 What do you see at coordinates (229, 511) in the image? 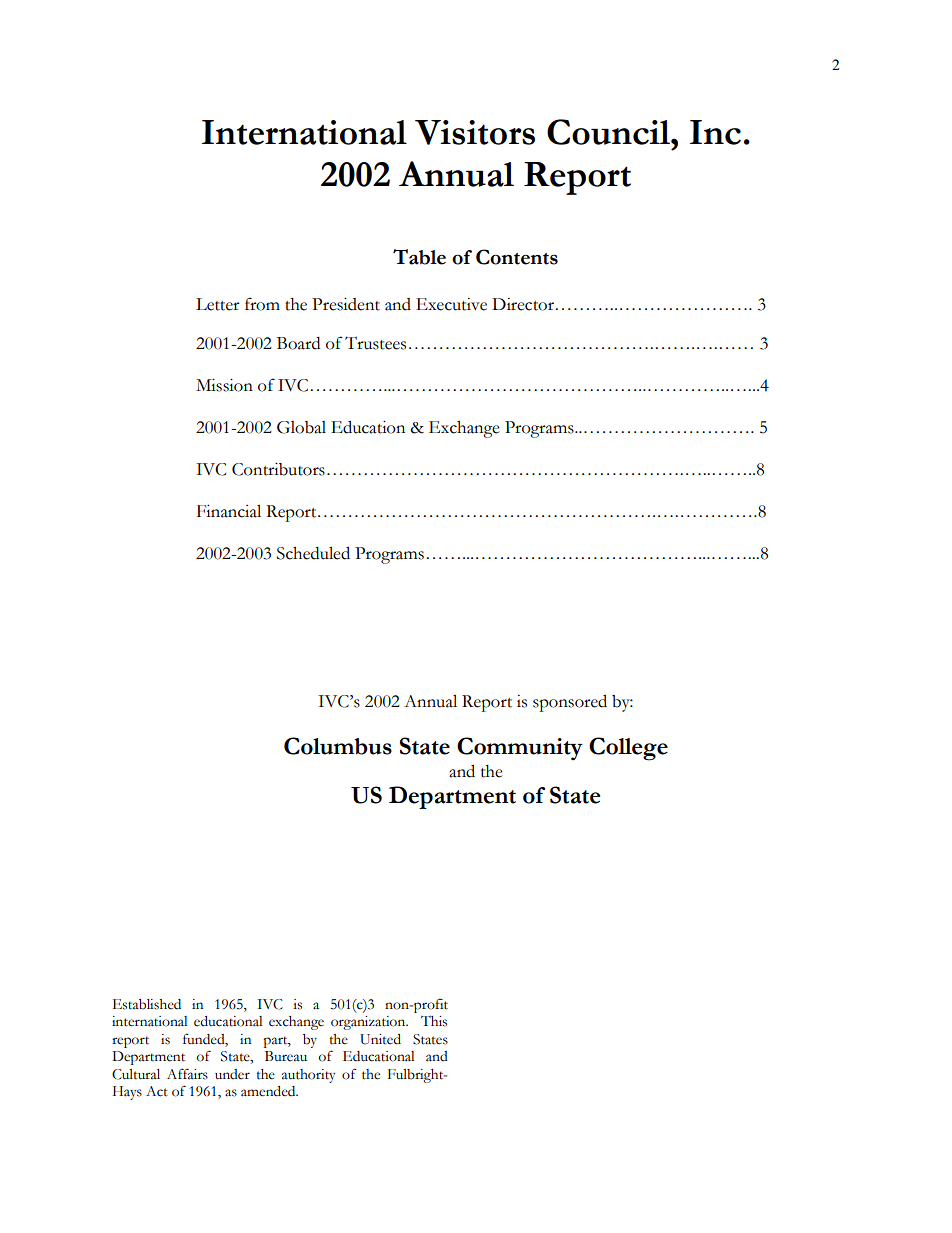
I see `Financial` at bounding box center [229, 511].
